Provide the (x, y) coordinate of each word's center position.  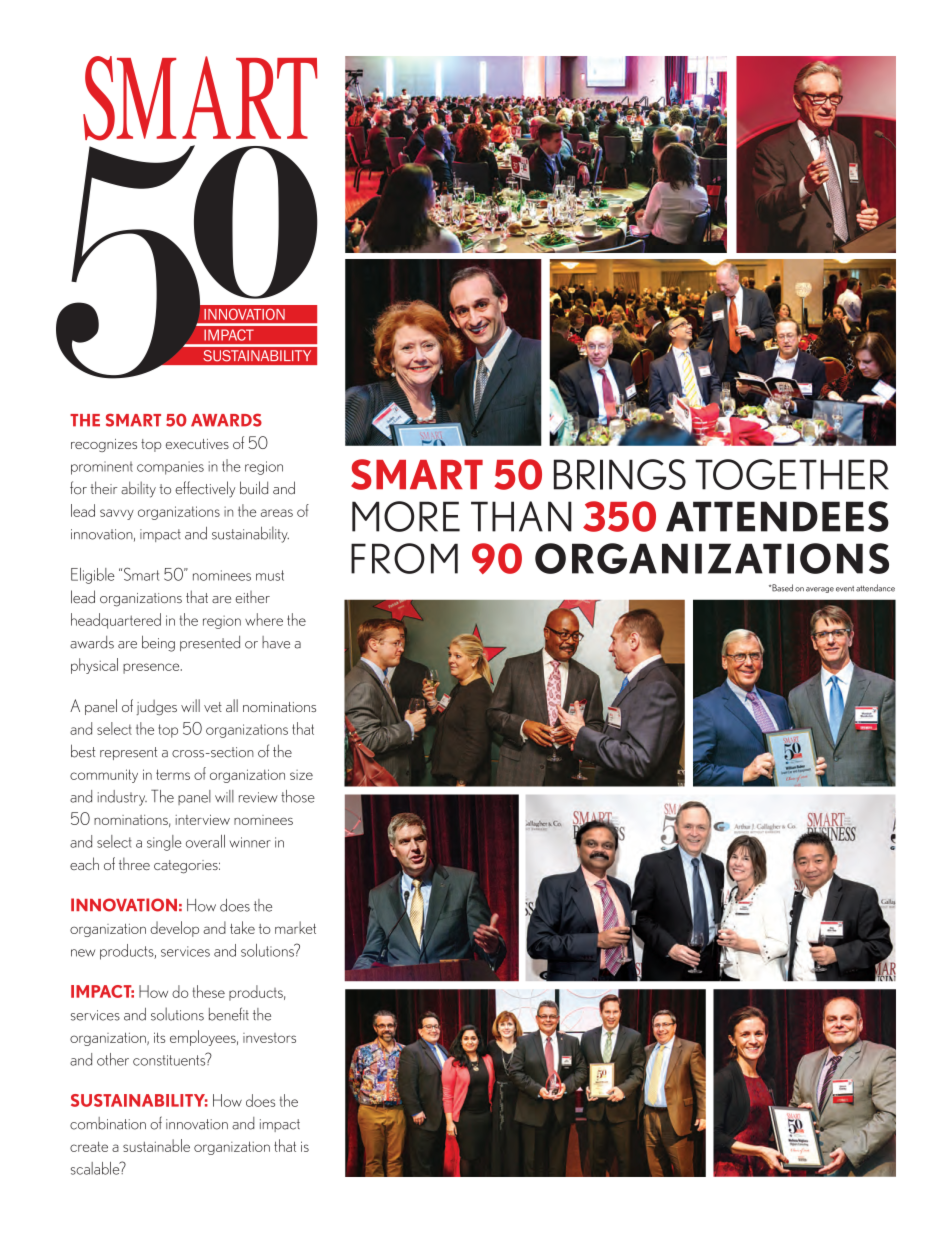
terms (173, 774)
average (820, 590)
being (158, 643)
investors (269, 1038)
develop (174, 929)
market (295, 927)
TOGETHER (792, 474)
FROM (404, 558)
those (298, 796)
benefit (229, 1014)
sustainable (156, 1145)
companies (170, 468)
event (845, 589)
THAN (521, 516)
